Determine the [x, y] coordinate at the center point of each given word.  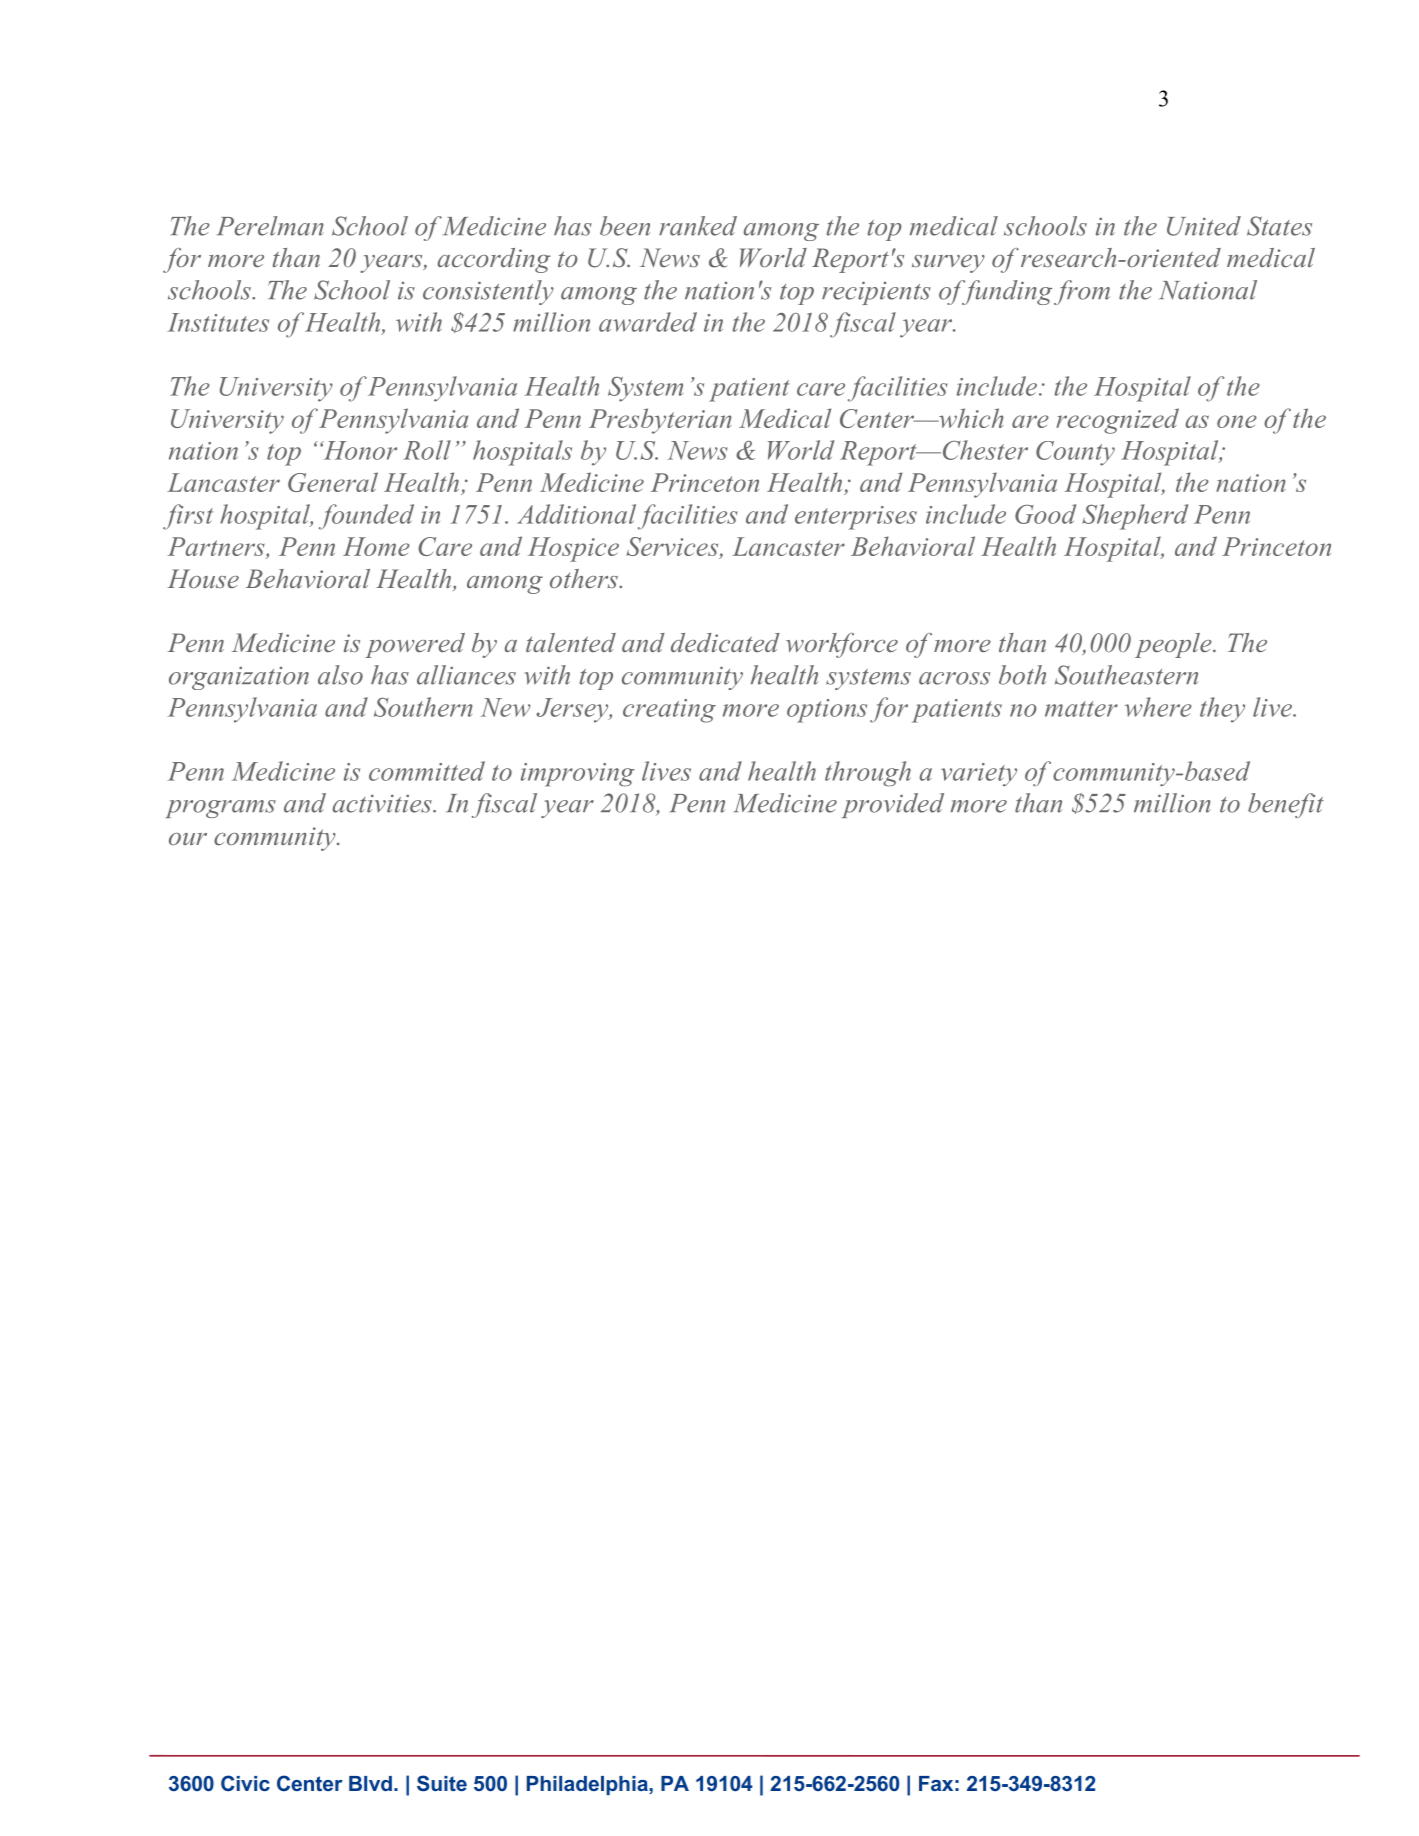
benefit [1286, 805]
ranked [698, 226]
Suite [442, 1783]
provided [893, 805]
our [188, 839]
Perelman [270, 226]
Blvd [370, 1783]
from [1082, 292]
